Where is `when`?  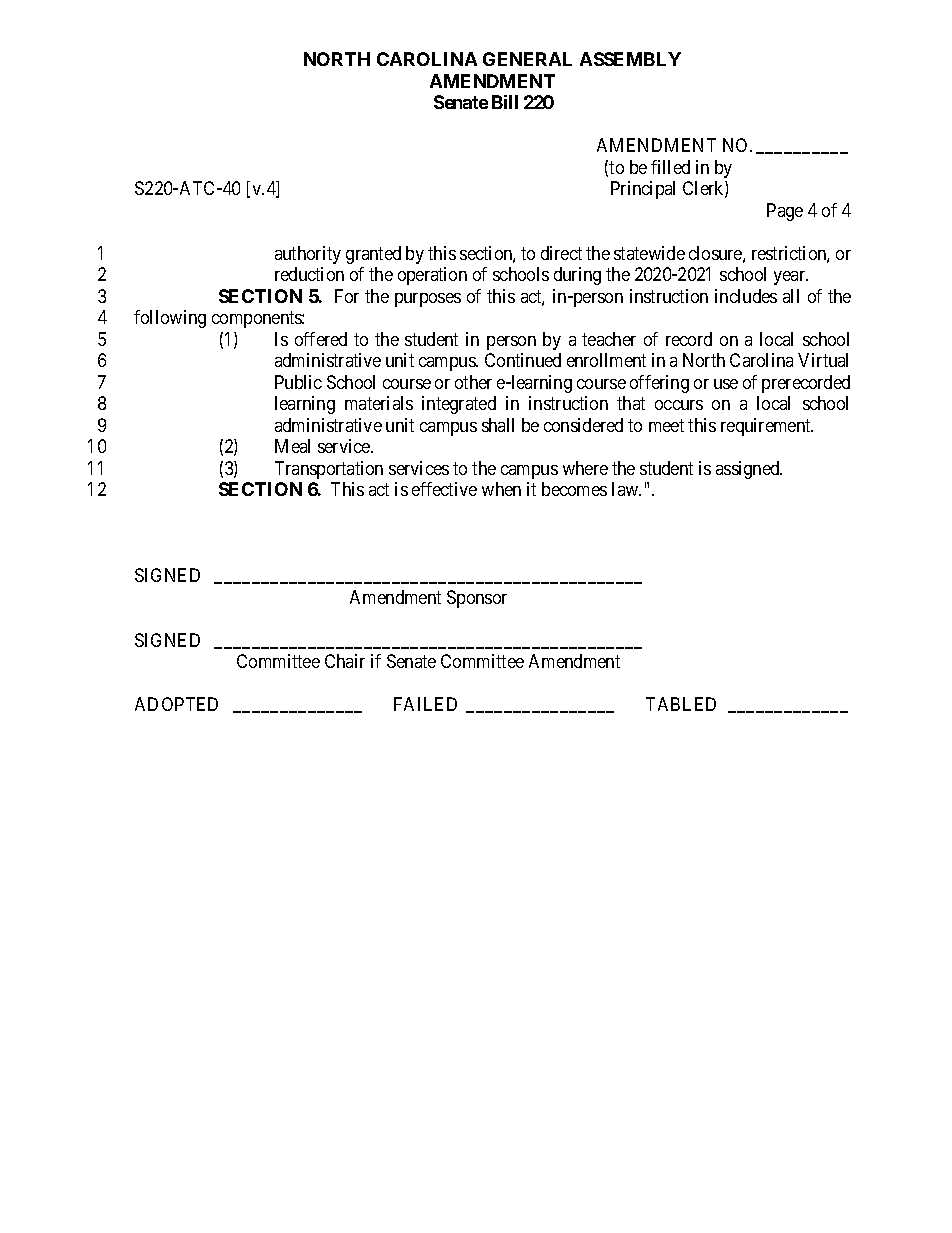
when is located at coordinates (501, 489).
